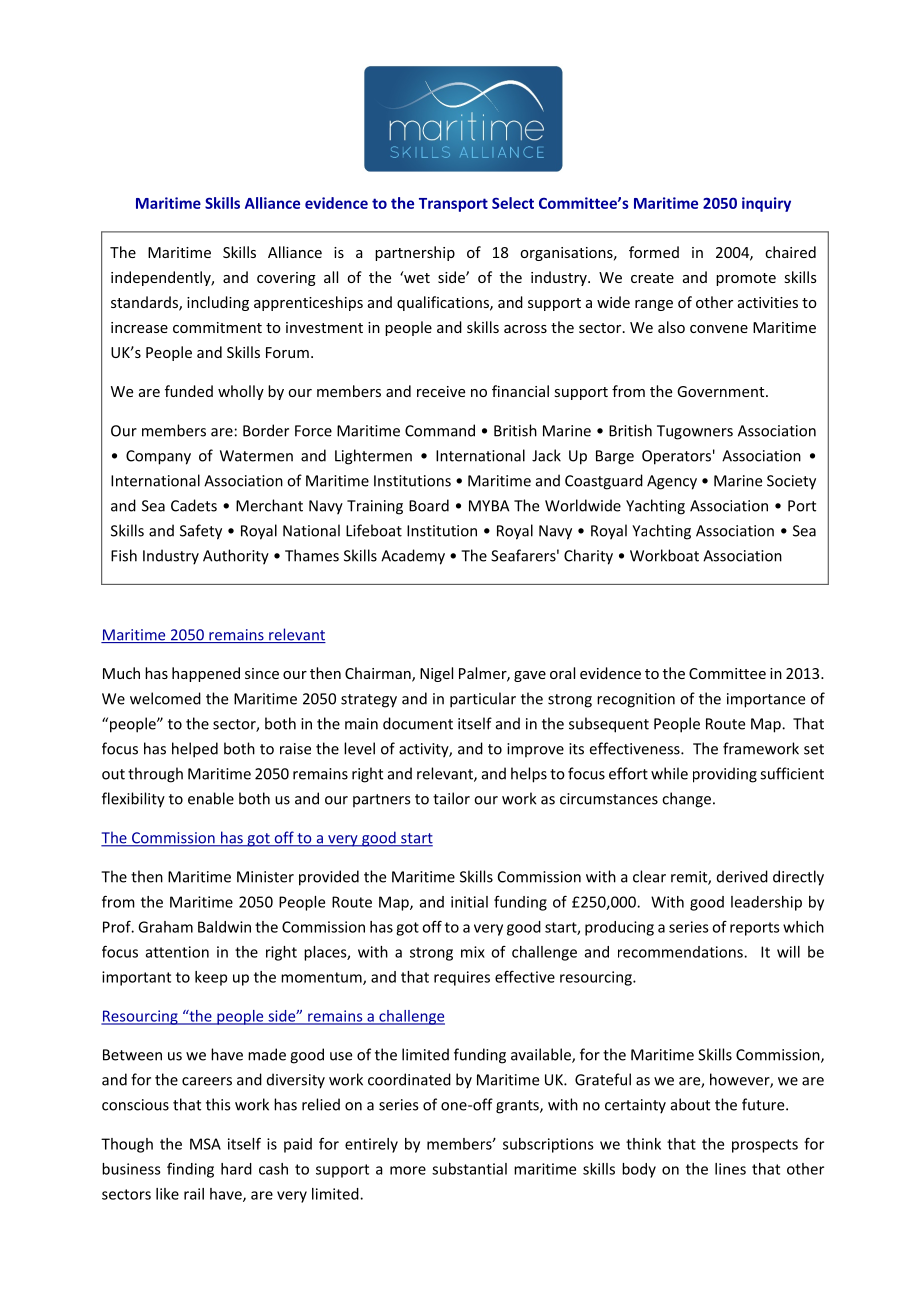 This document has width=924, height=1308. What do you see at coordinates (211, 798) in the document?
I see `enable` at bounding box center [211, 798].
